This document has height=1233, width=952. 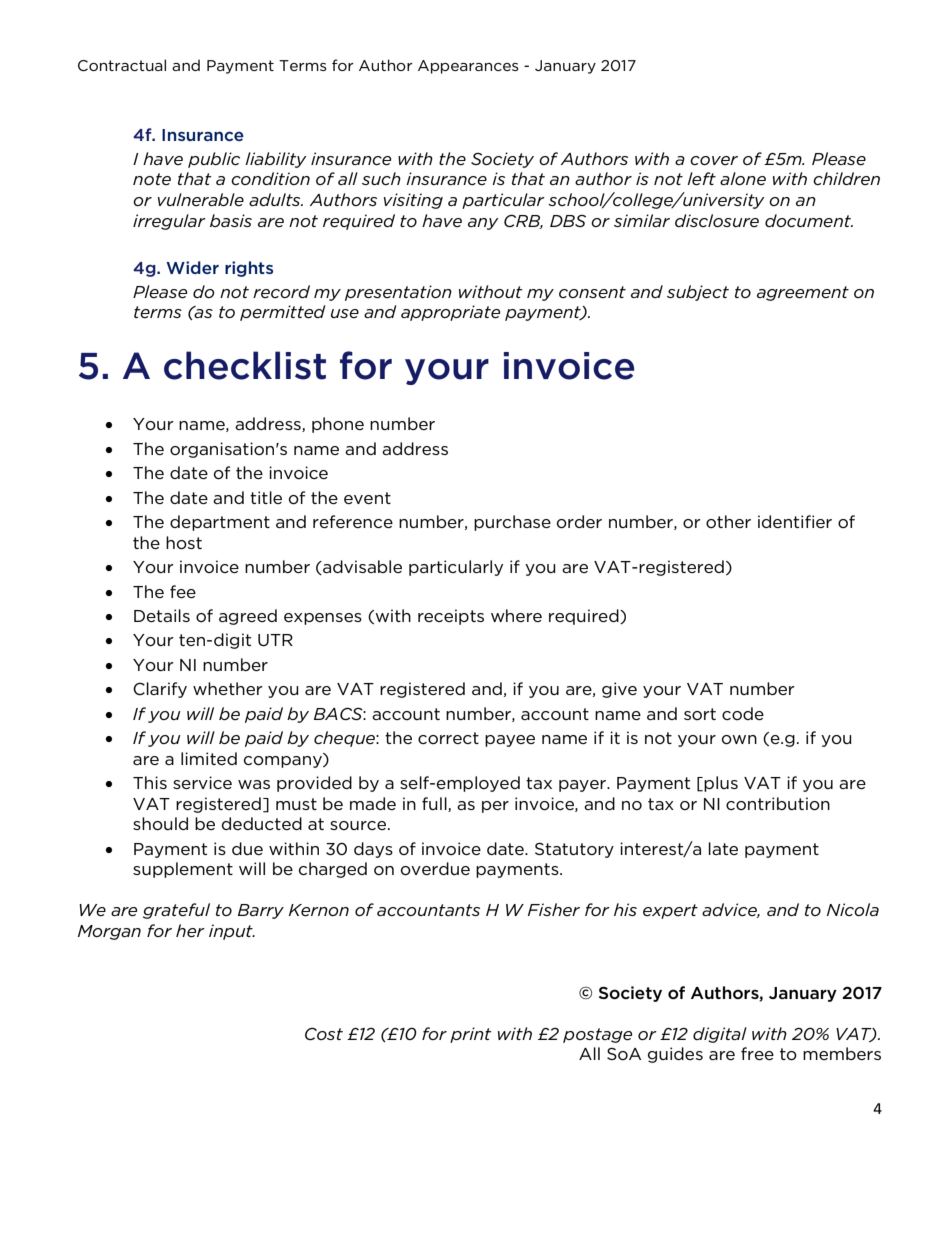 What do you see at coordinates (803, 293) in the document?
I see `agreement` at bounding box center [803, 293].
